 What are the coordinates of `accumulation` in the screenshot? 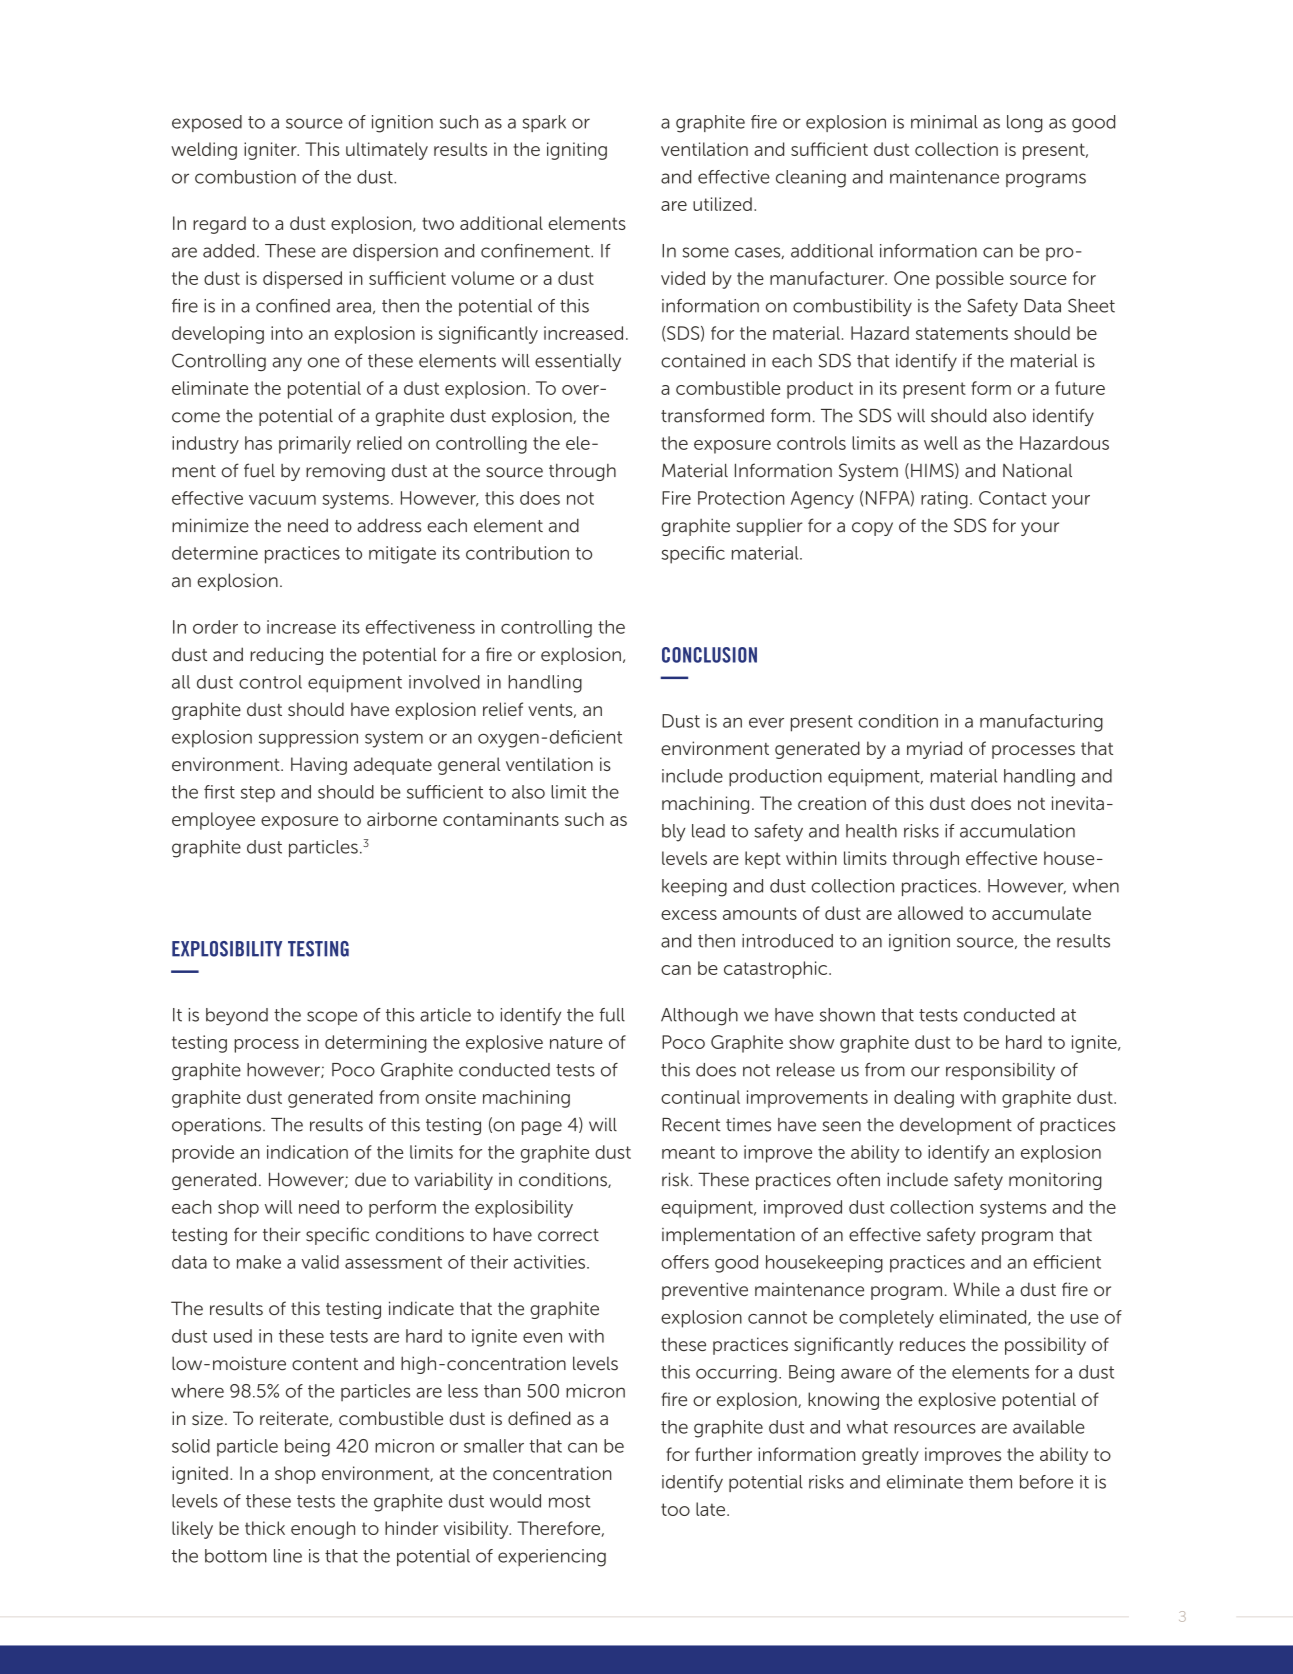 It's located at (1017, 831).
